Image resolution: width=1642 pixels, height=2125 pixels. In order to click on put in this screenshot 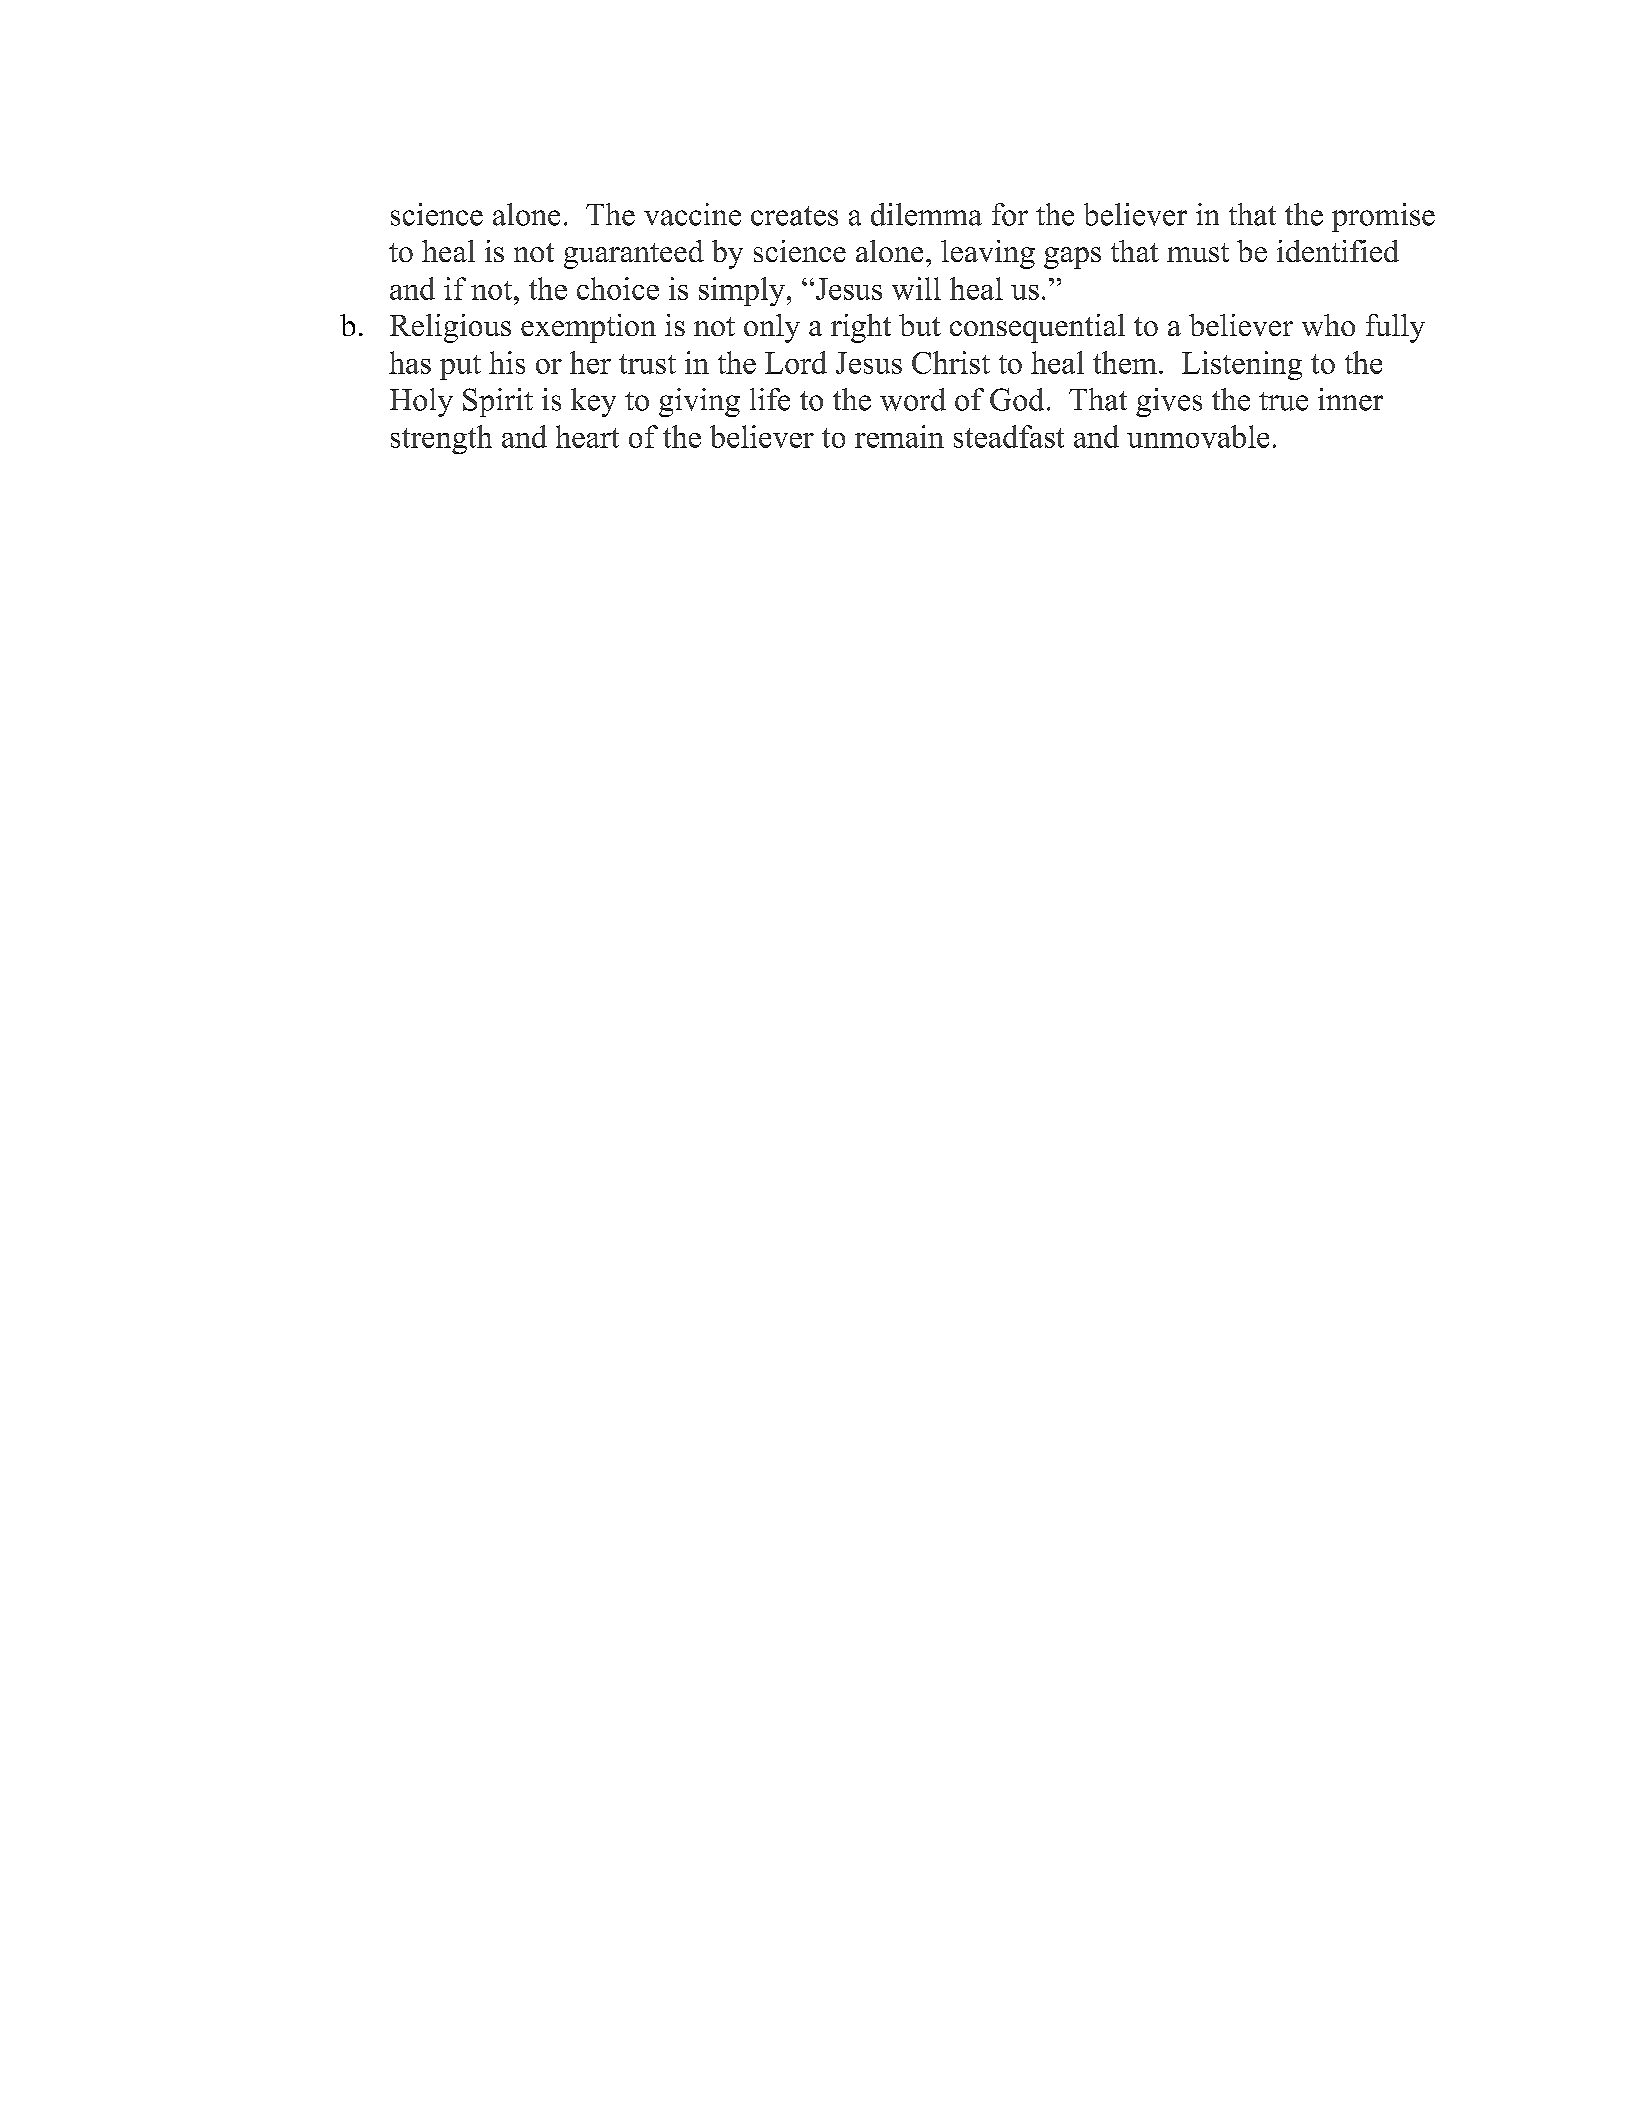, I will do `click(460, 367)`.
